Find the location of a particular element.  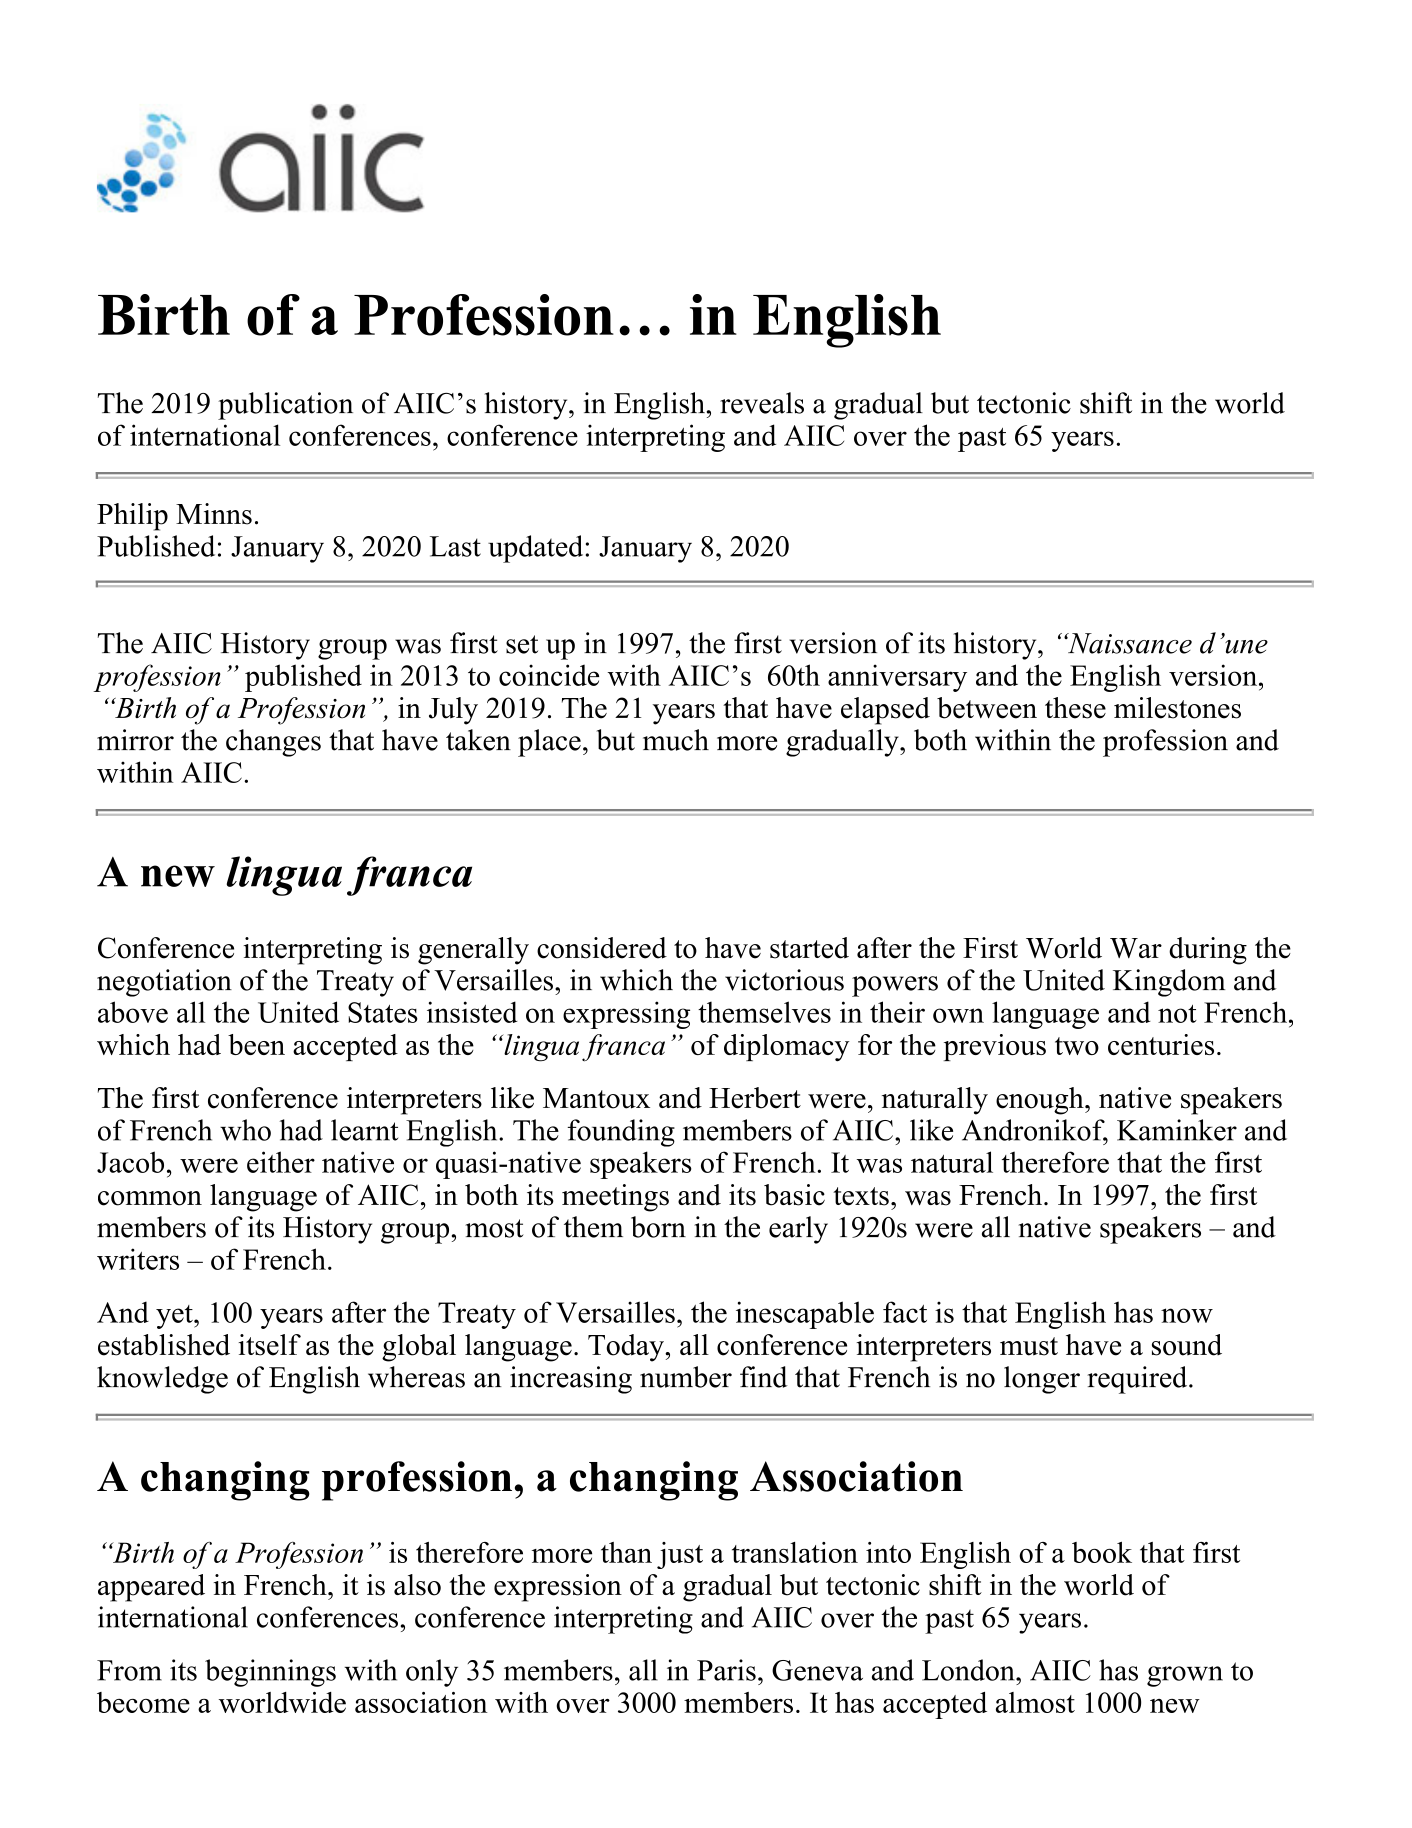

changes is located at coordinates (273, 743).
